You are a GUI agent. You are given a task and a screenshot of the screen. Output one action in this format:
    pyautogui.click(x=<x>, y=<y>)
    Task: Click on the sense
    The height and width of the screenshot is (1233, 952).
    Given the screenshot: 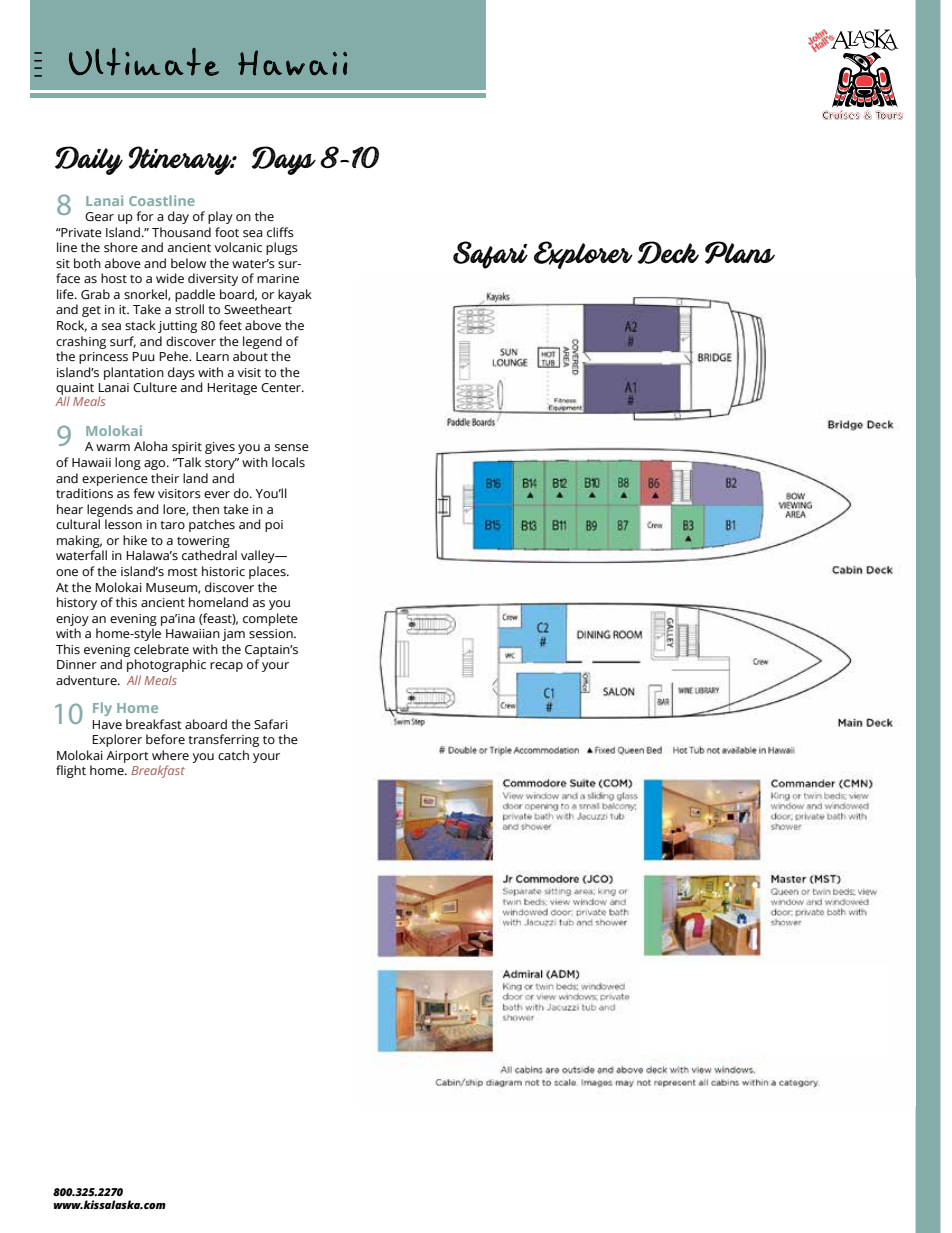 What is the action you would take?
    pyautogui.click(x=292, y=448)
